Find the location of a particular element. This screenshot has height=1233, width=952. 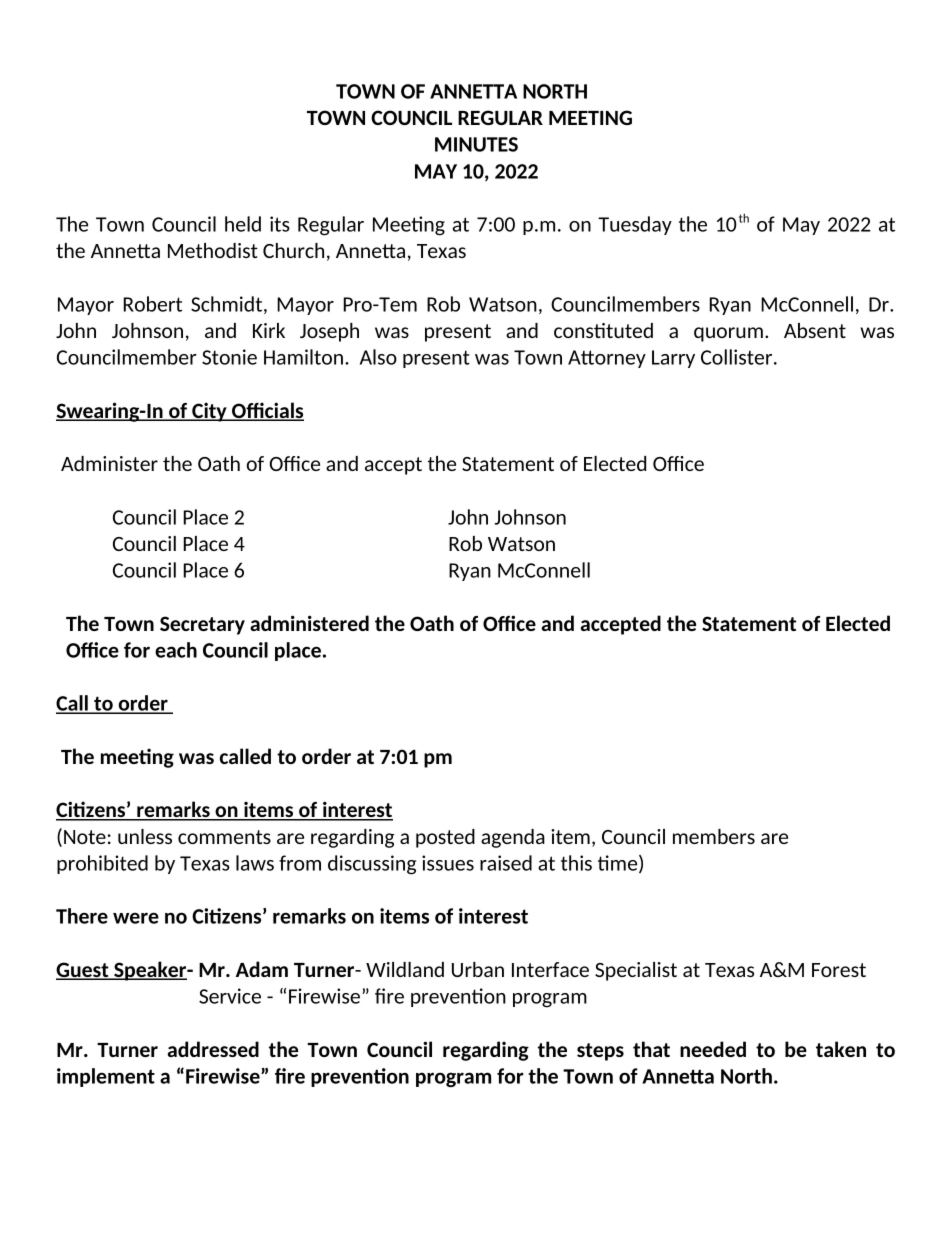

Urban is located at coordinates (478, 969).
